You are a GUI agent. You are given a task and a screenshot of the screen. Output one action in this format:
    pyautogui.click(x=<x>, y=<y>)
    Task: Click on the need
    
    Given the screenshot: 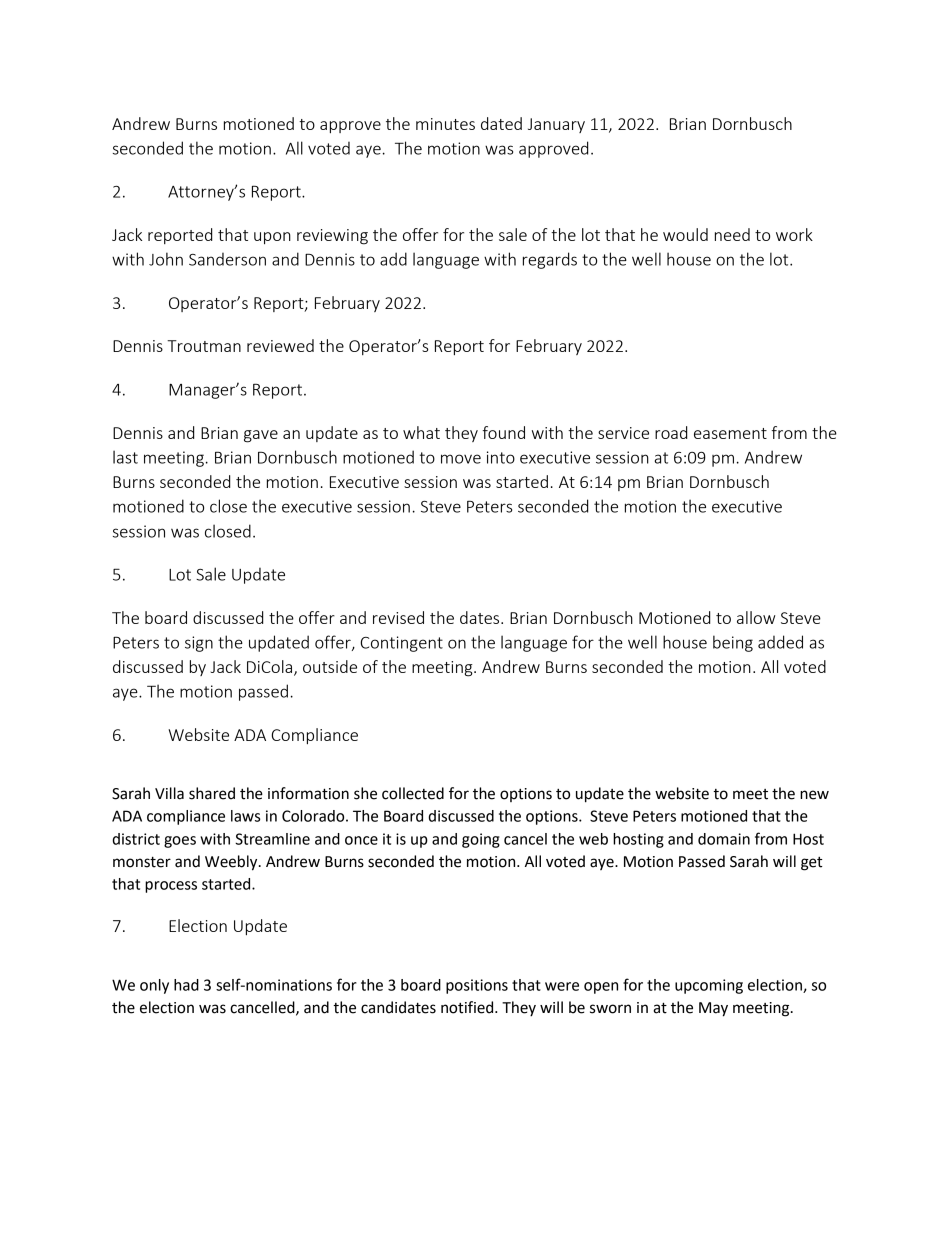 What is the action you would take?
    pyautogui.click(x=732, y=234)
